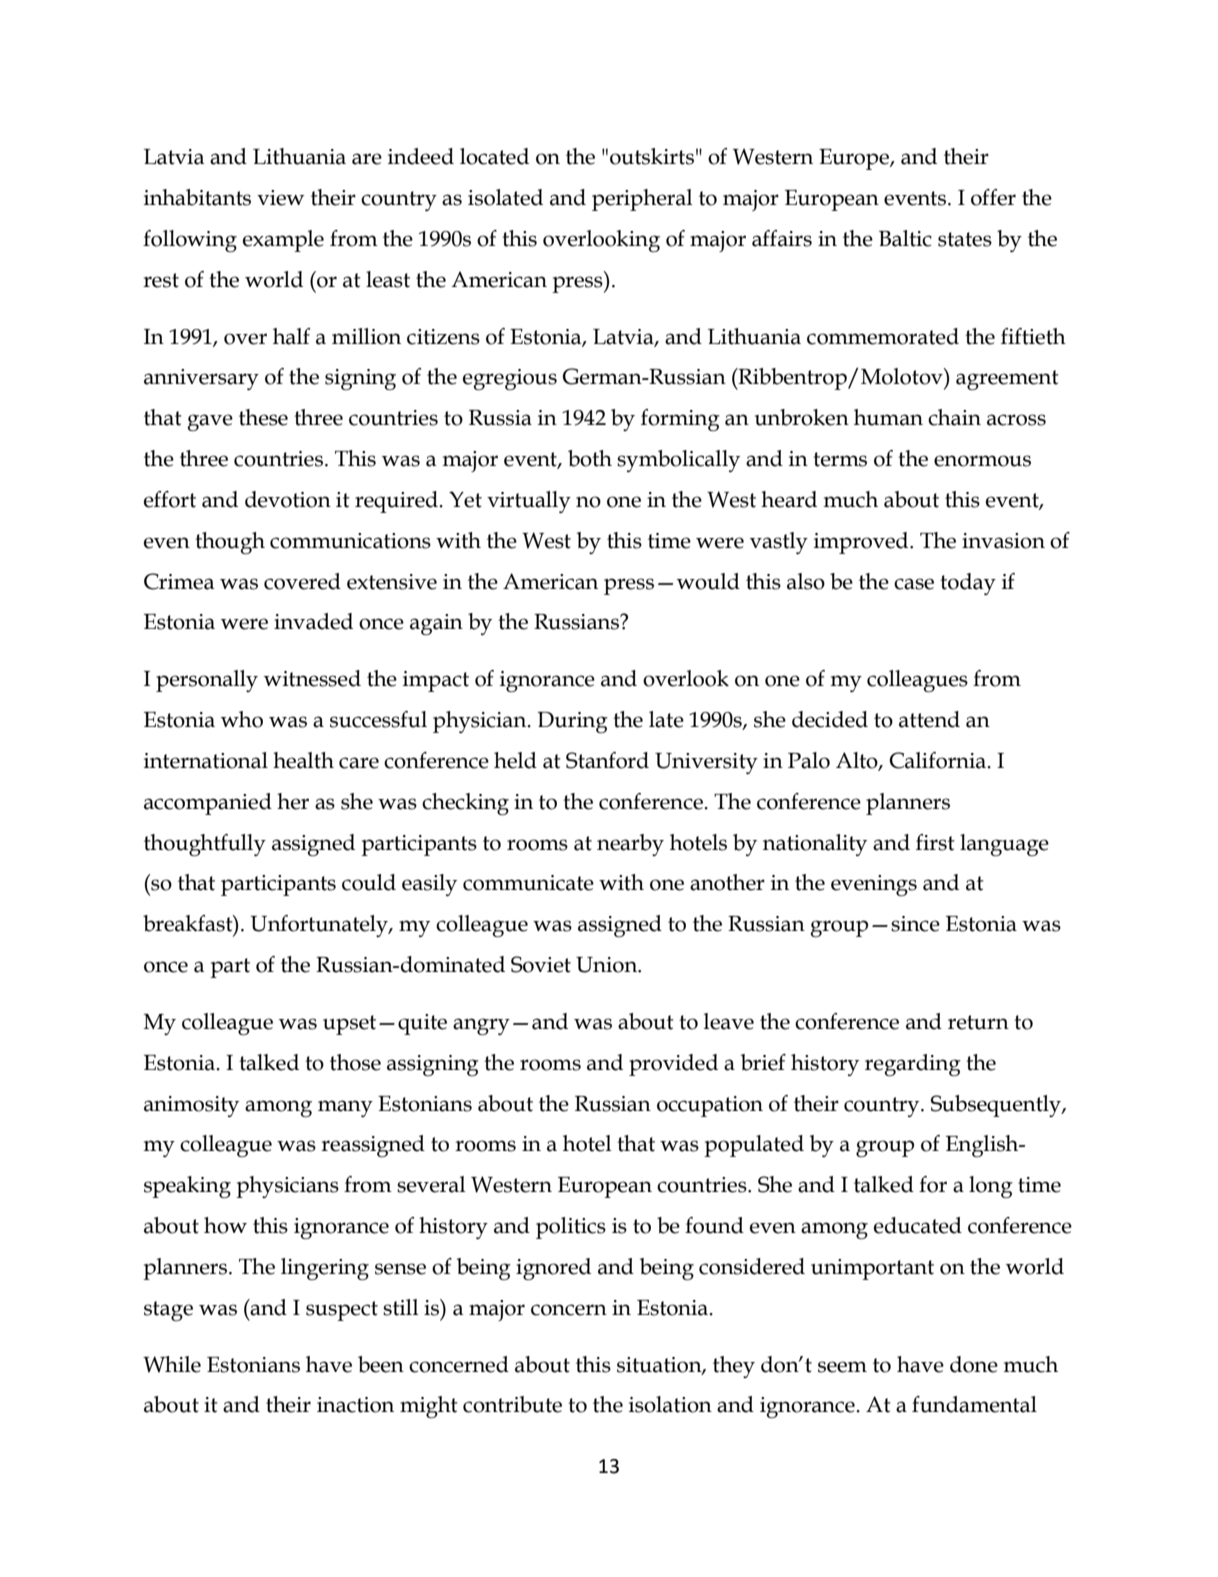  Describe the element at coordinates (172, 1364) in the document. I see `While` at that location.
